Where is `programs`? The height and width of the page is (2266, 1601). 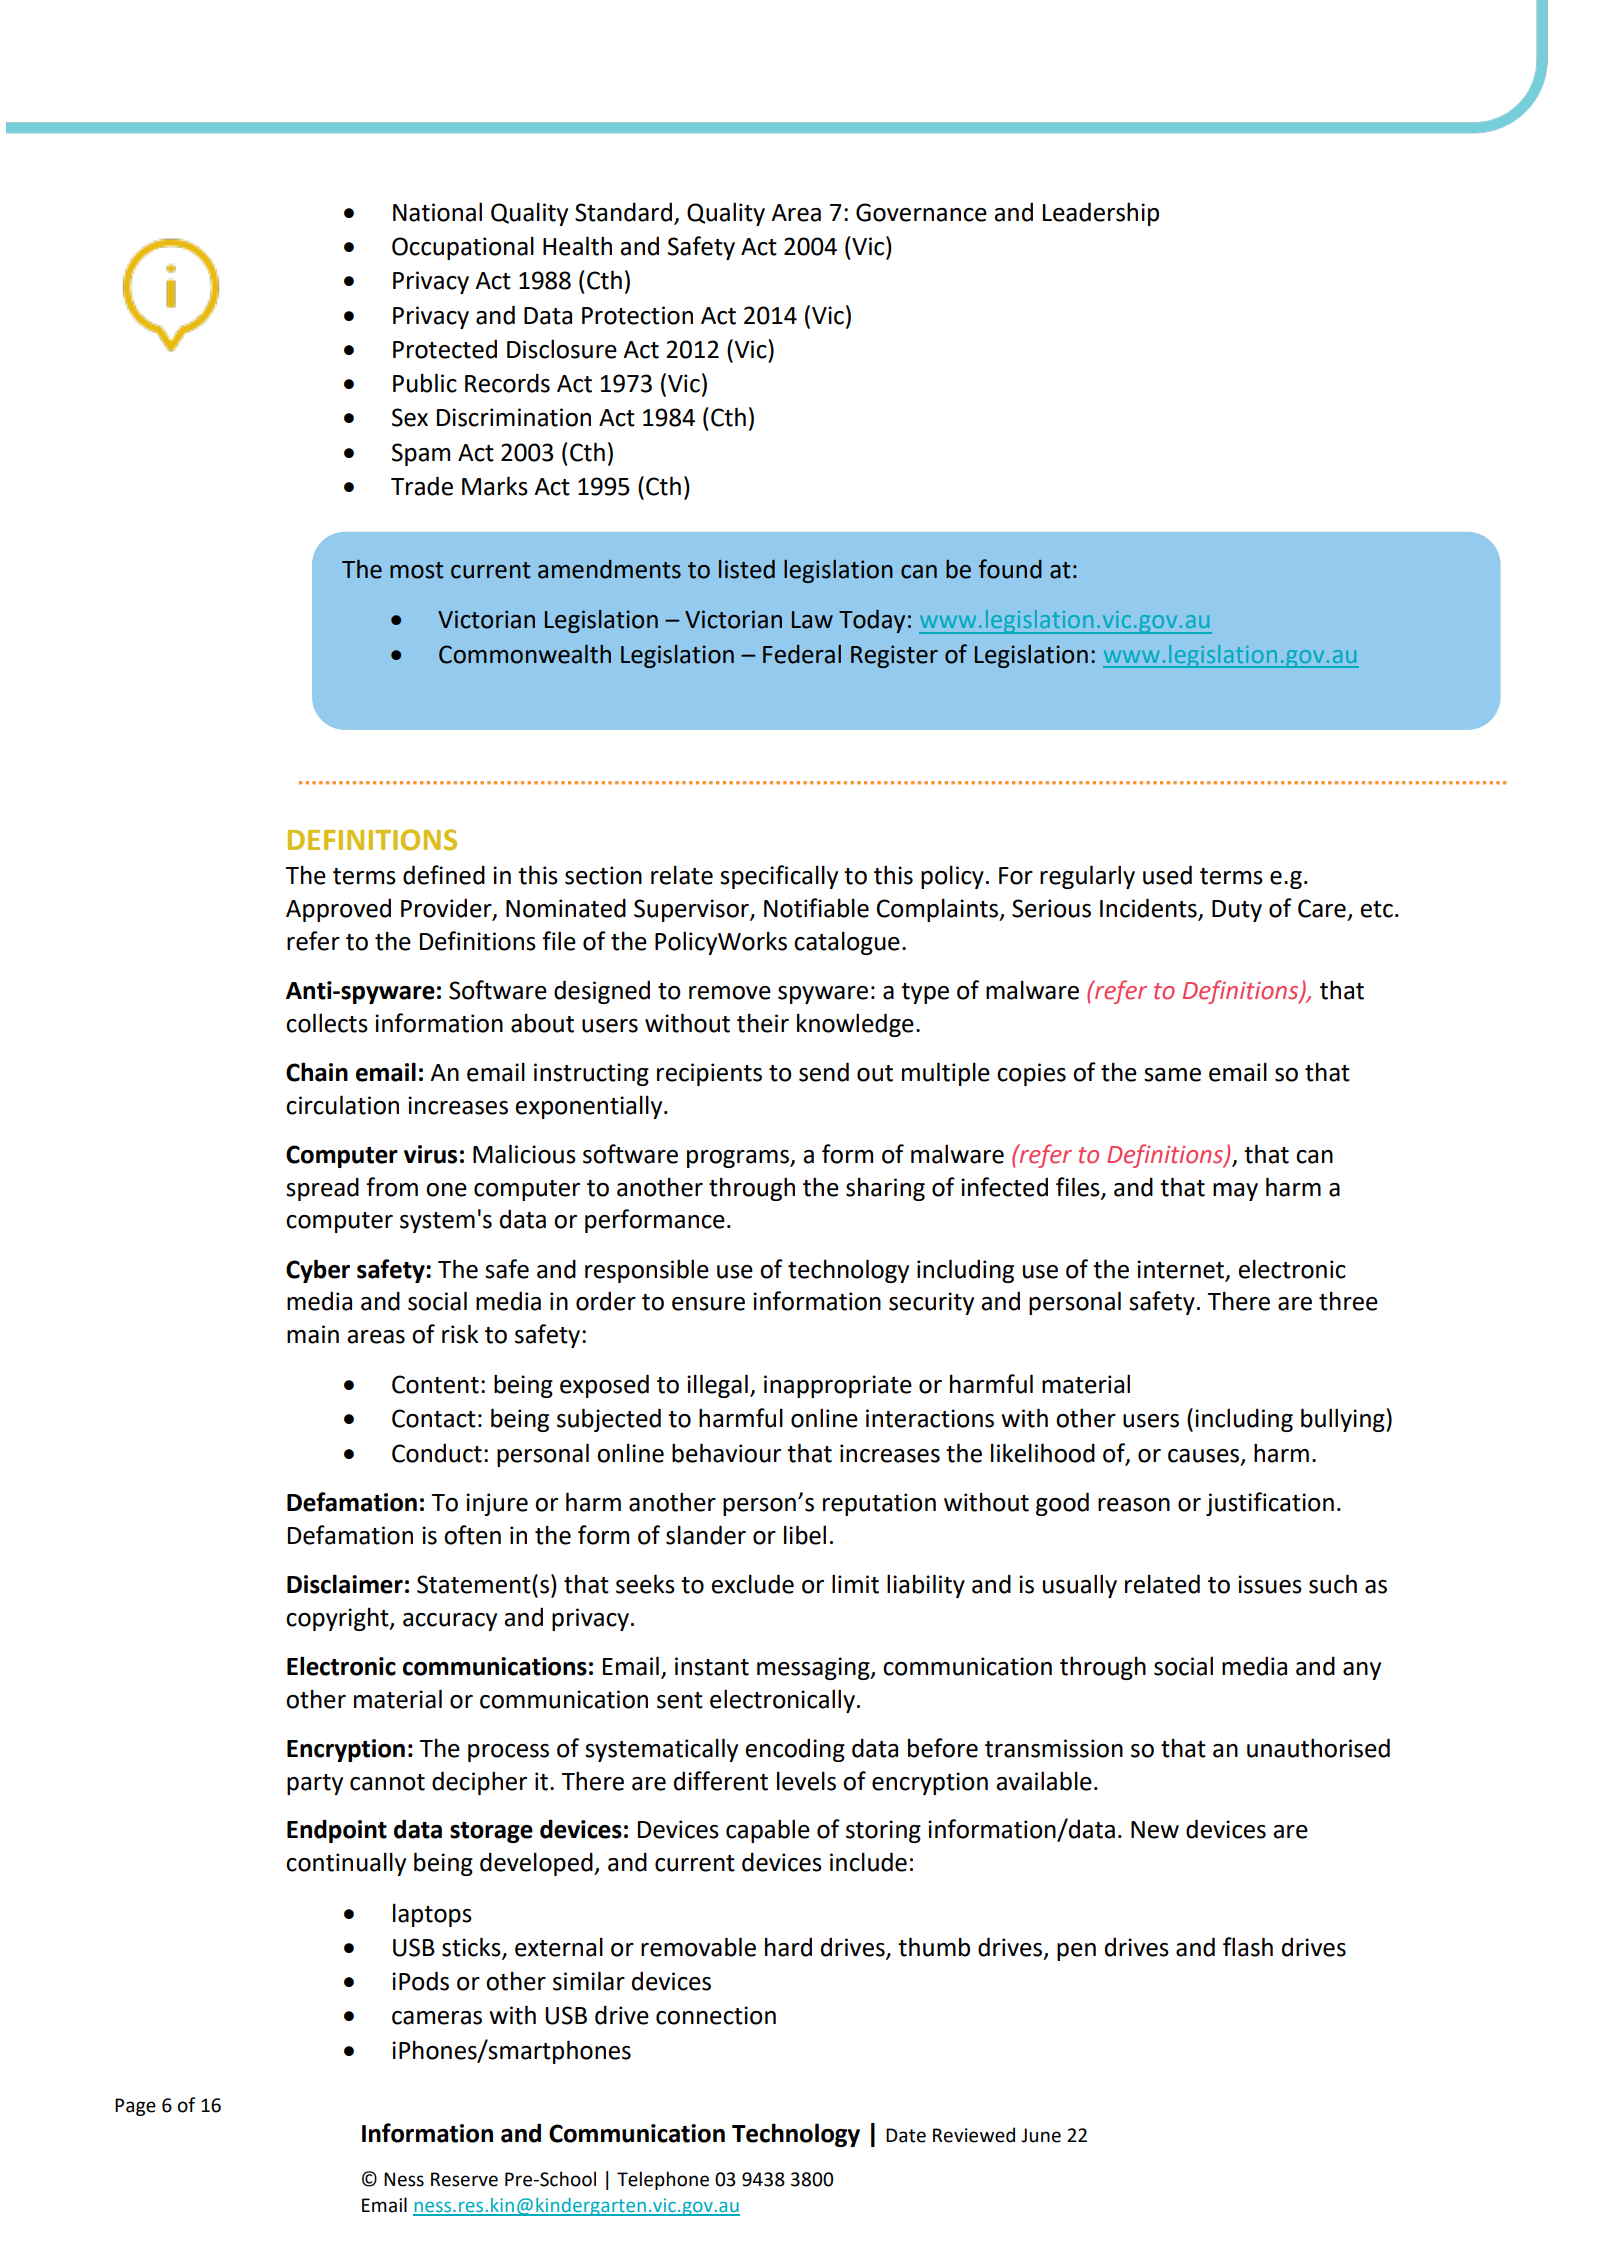
programs is located at coordinates (739, 1159).
